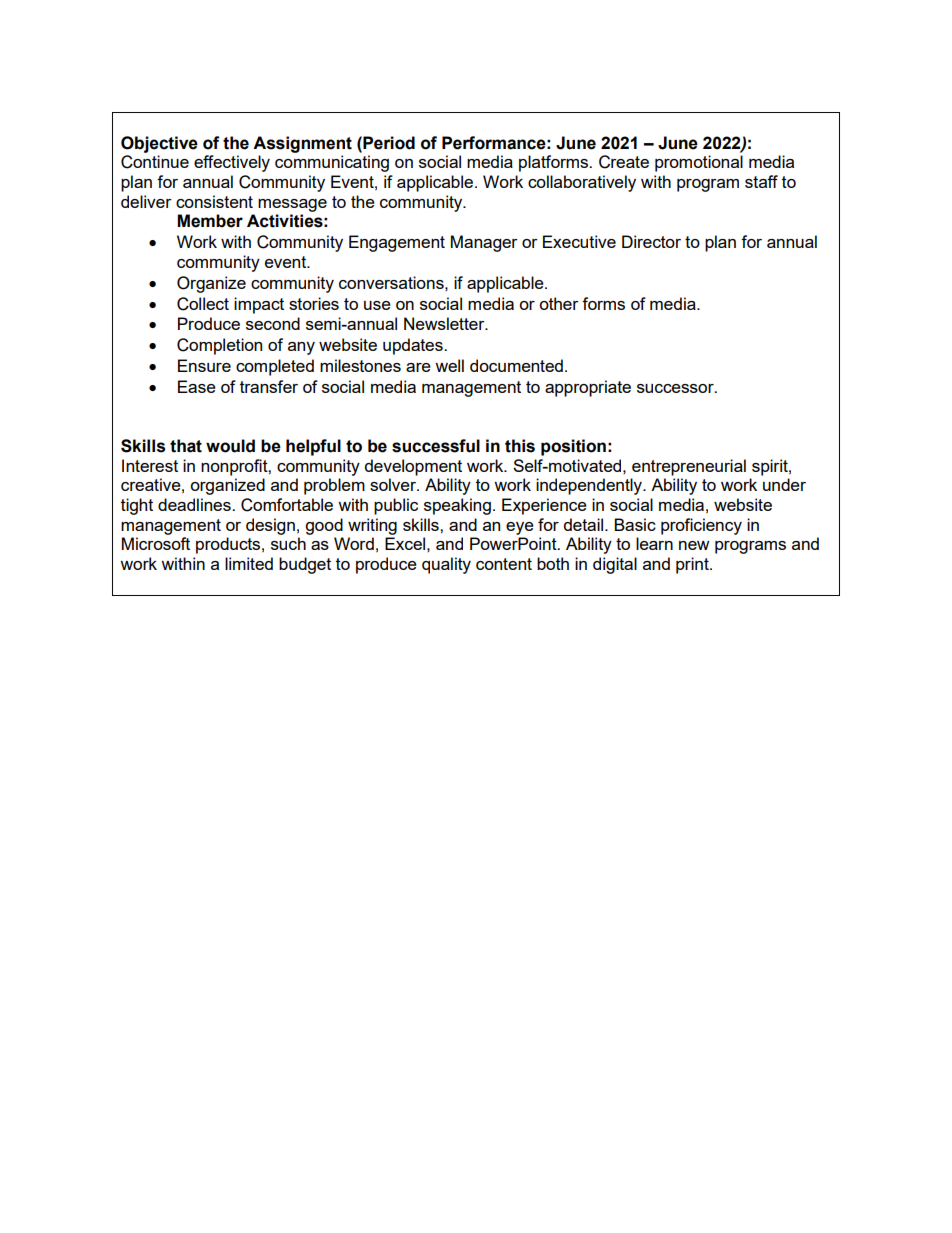 This screenshot has height=1233, width=952. I want to click on entrepreneurial, so click(689, 467).
